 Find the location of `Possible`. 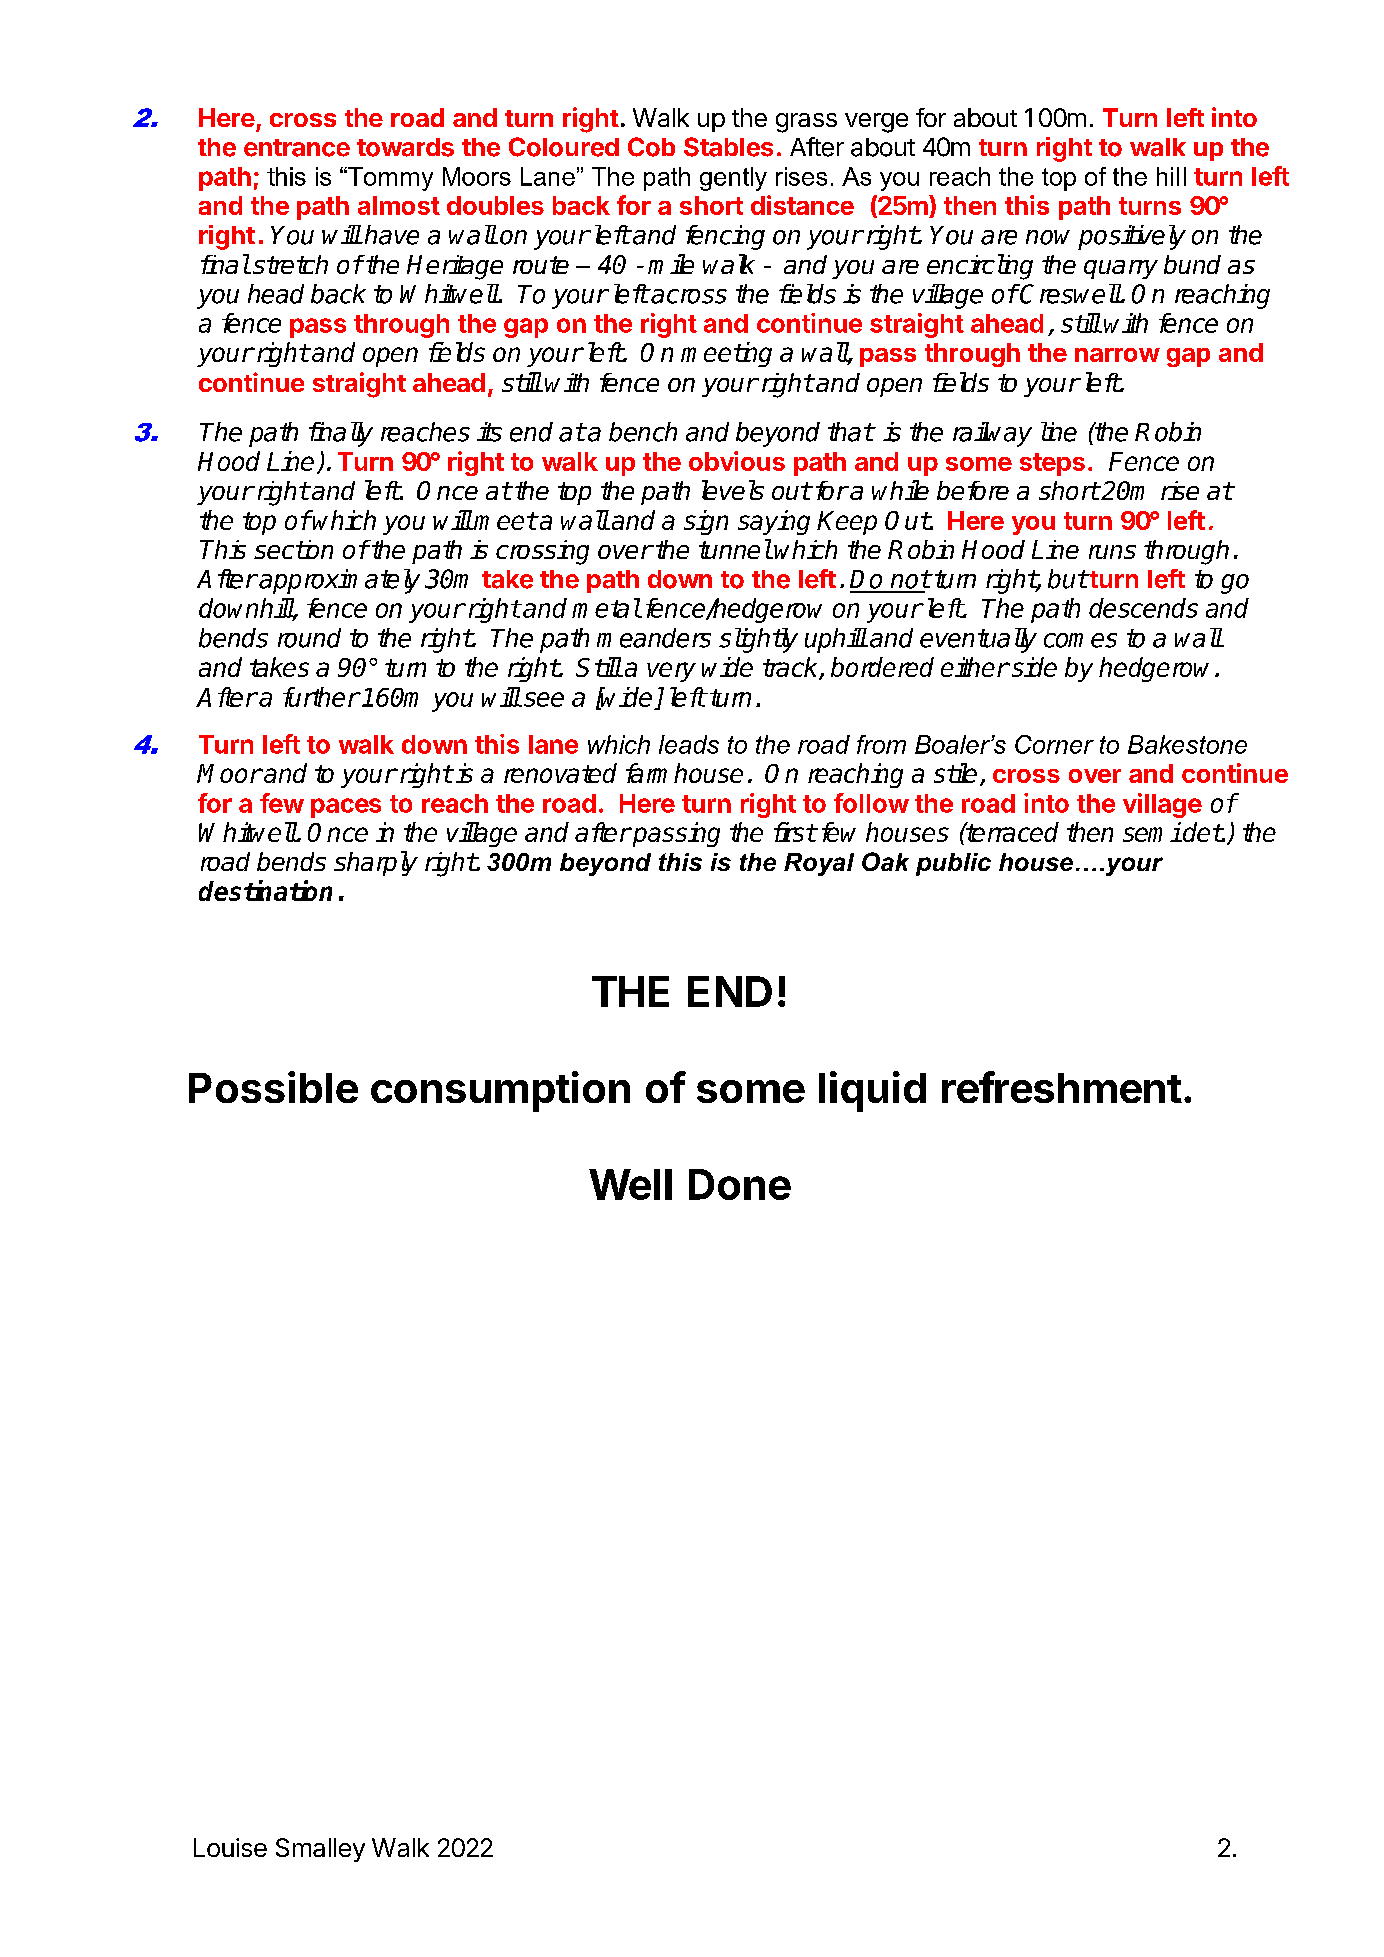

Possible is located at coordinates (273, 1087).
